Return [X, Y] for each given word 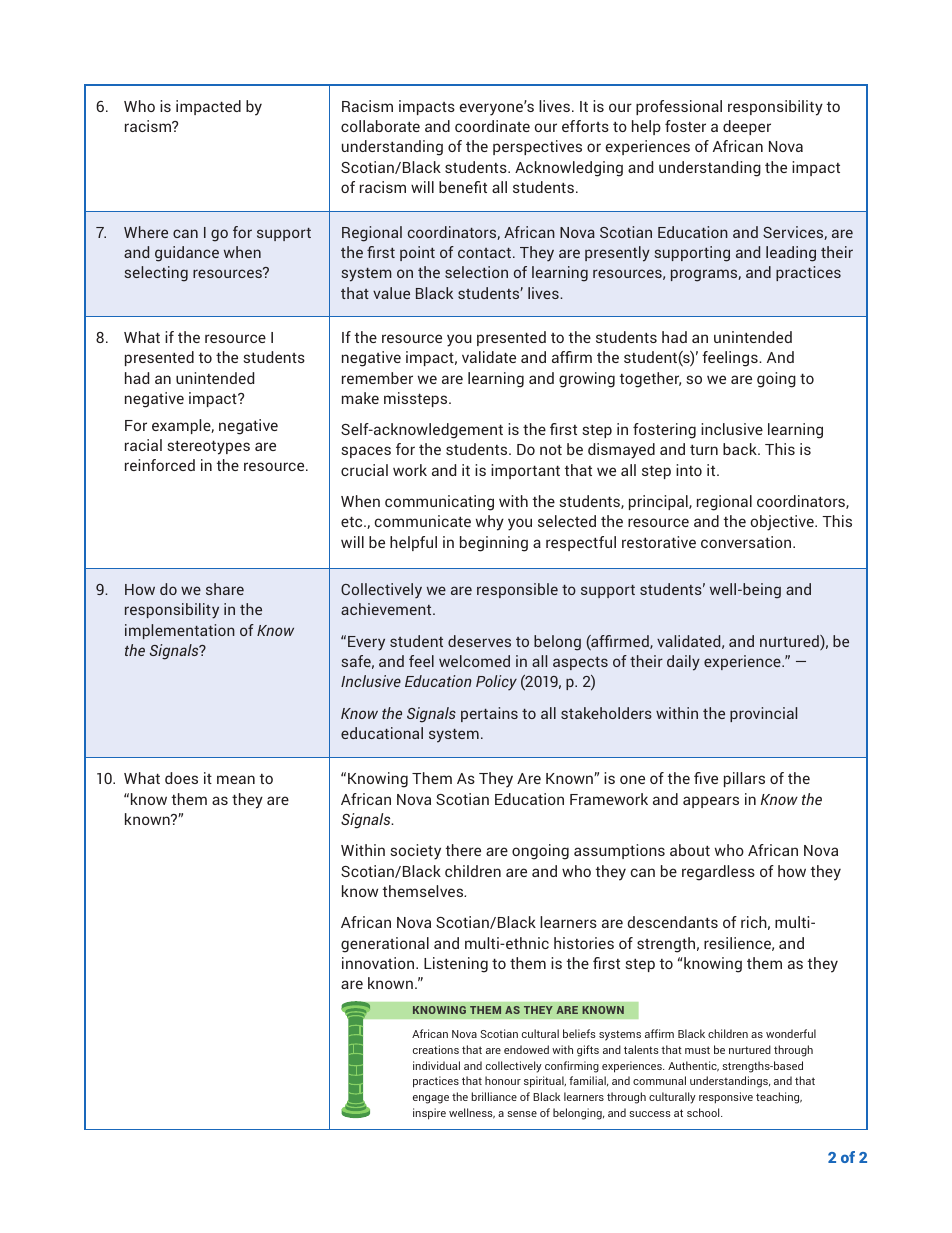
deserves [479, 641]
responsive [726, 1098]
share [225, 589]
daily [683, 663]
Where [146, 232]
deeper [747, 127]
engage [431, 1099]
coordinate [492, 126]
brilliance [494, 1096]
